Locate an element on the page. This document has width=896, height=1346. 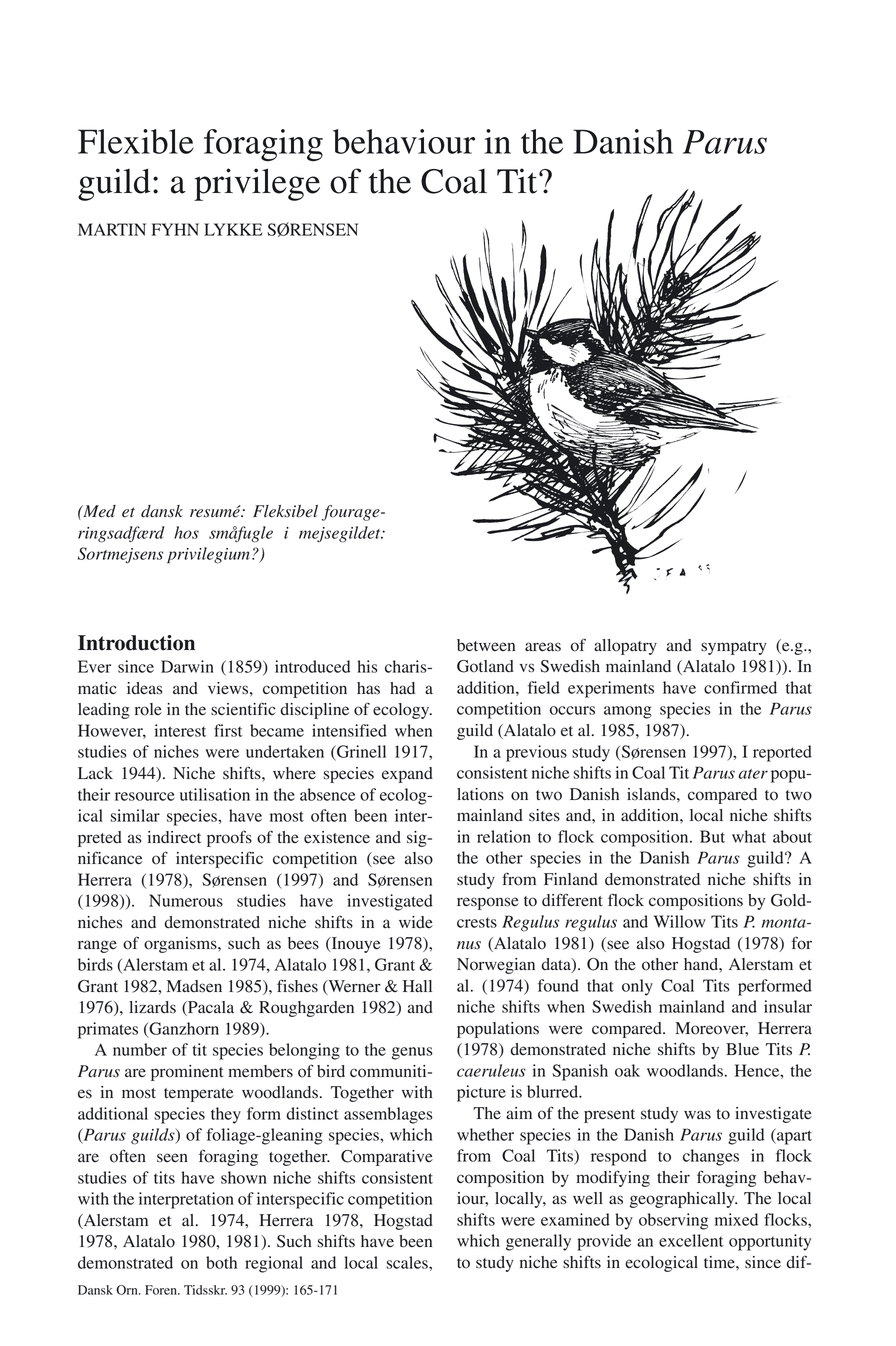
had is located at coordinates (402, 688).
